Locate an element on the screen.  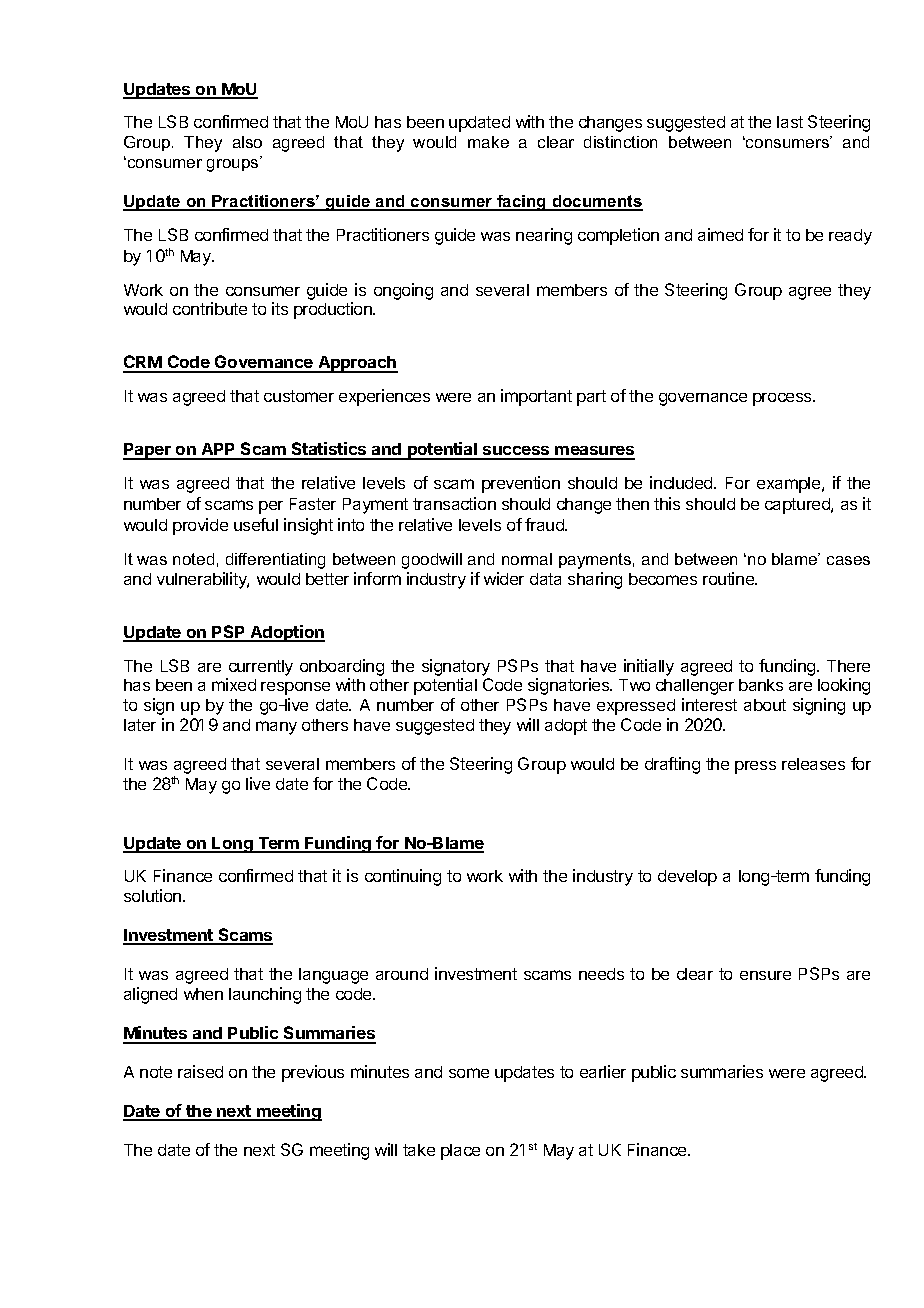
earlier is located at coordinates (603, 1071).
